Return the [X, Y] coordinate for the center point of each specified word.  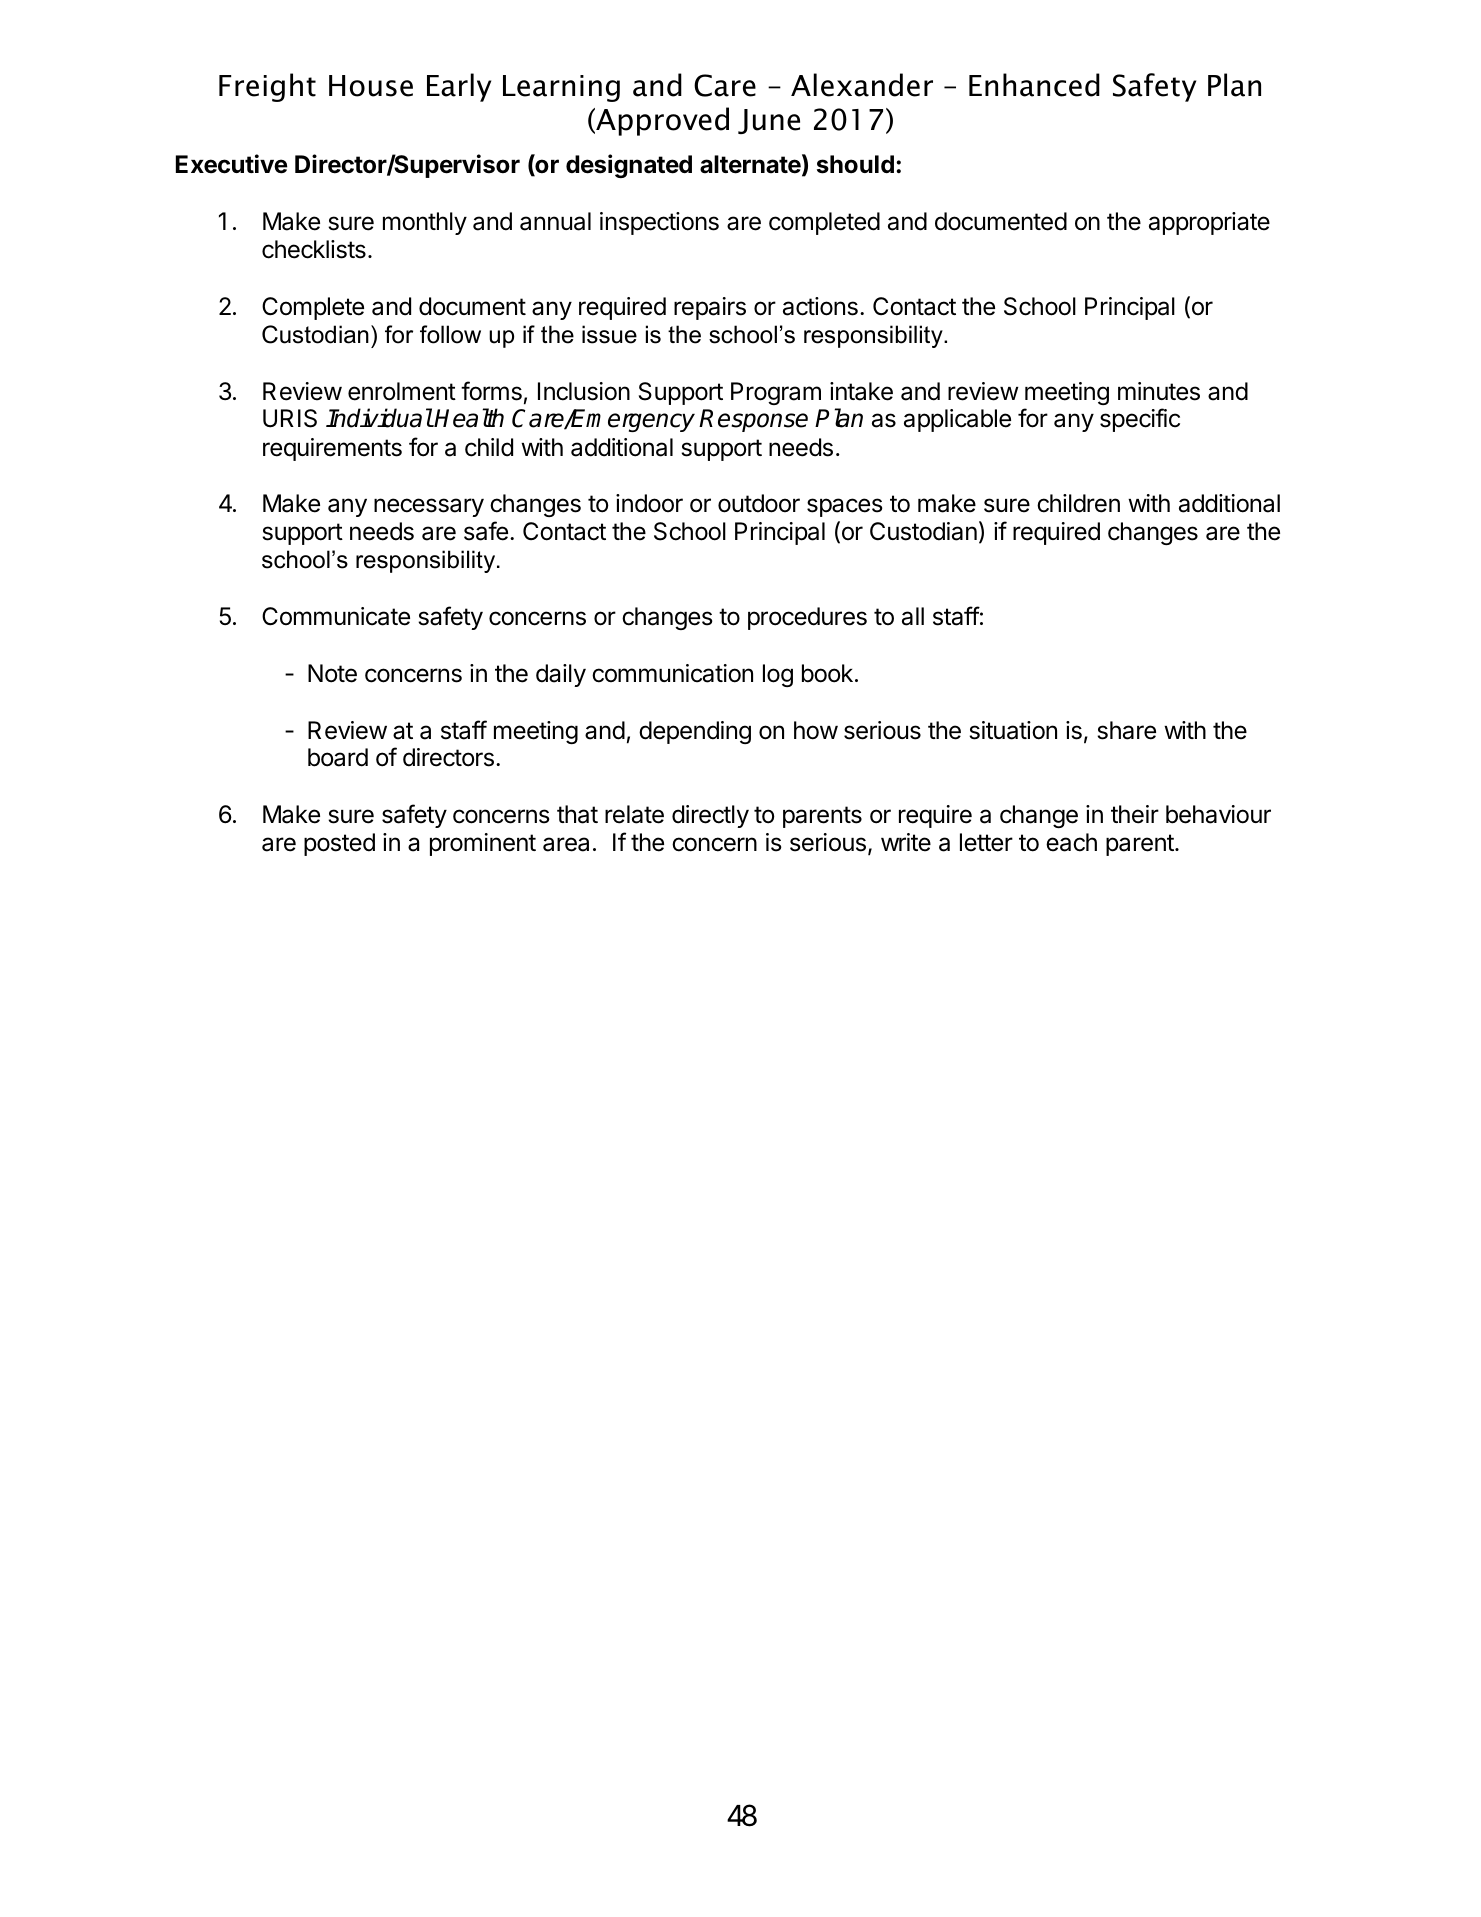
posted [339, 844]
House [371, 86]
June [769, 121]
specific [1140, 420]
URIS [290, 418]
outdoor [759, 503]
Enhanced [1034, 85]
